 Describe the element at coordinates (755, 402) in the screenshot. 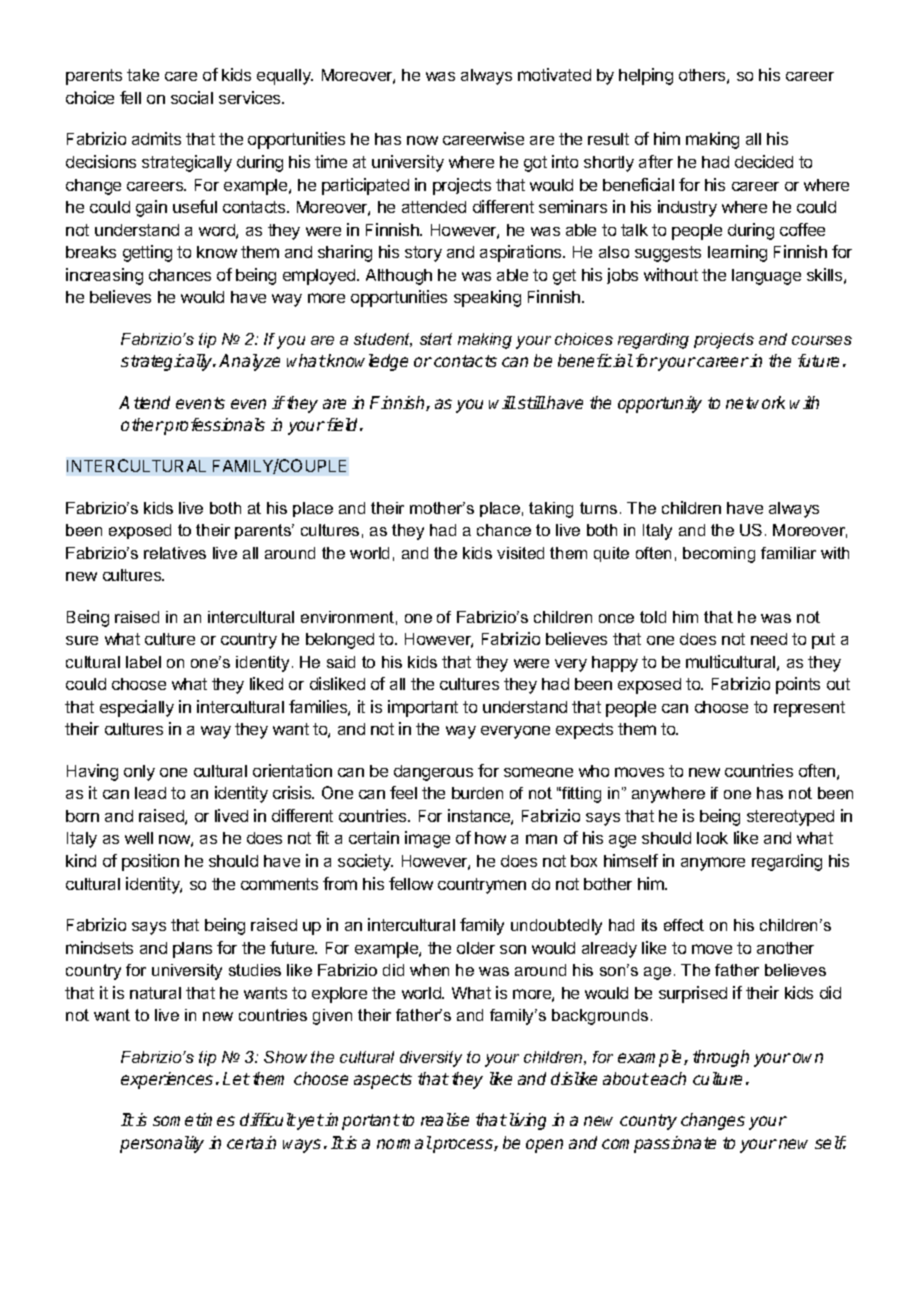

I see `network` at that location.
